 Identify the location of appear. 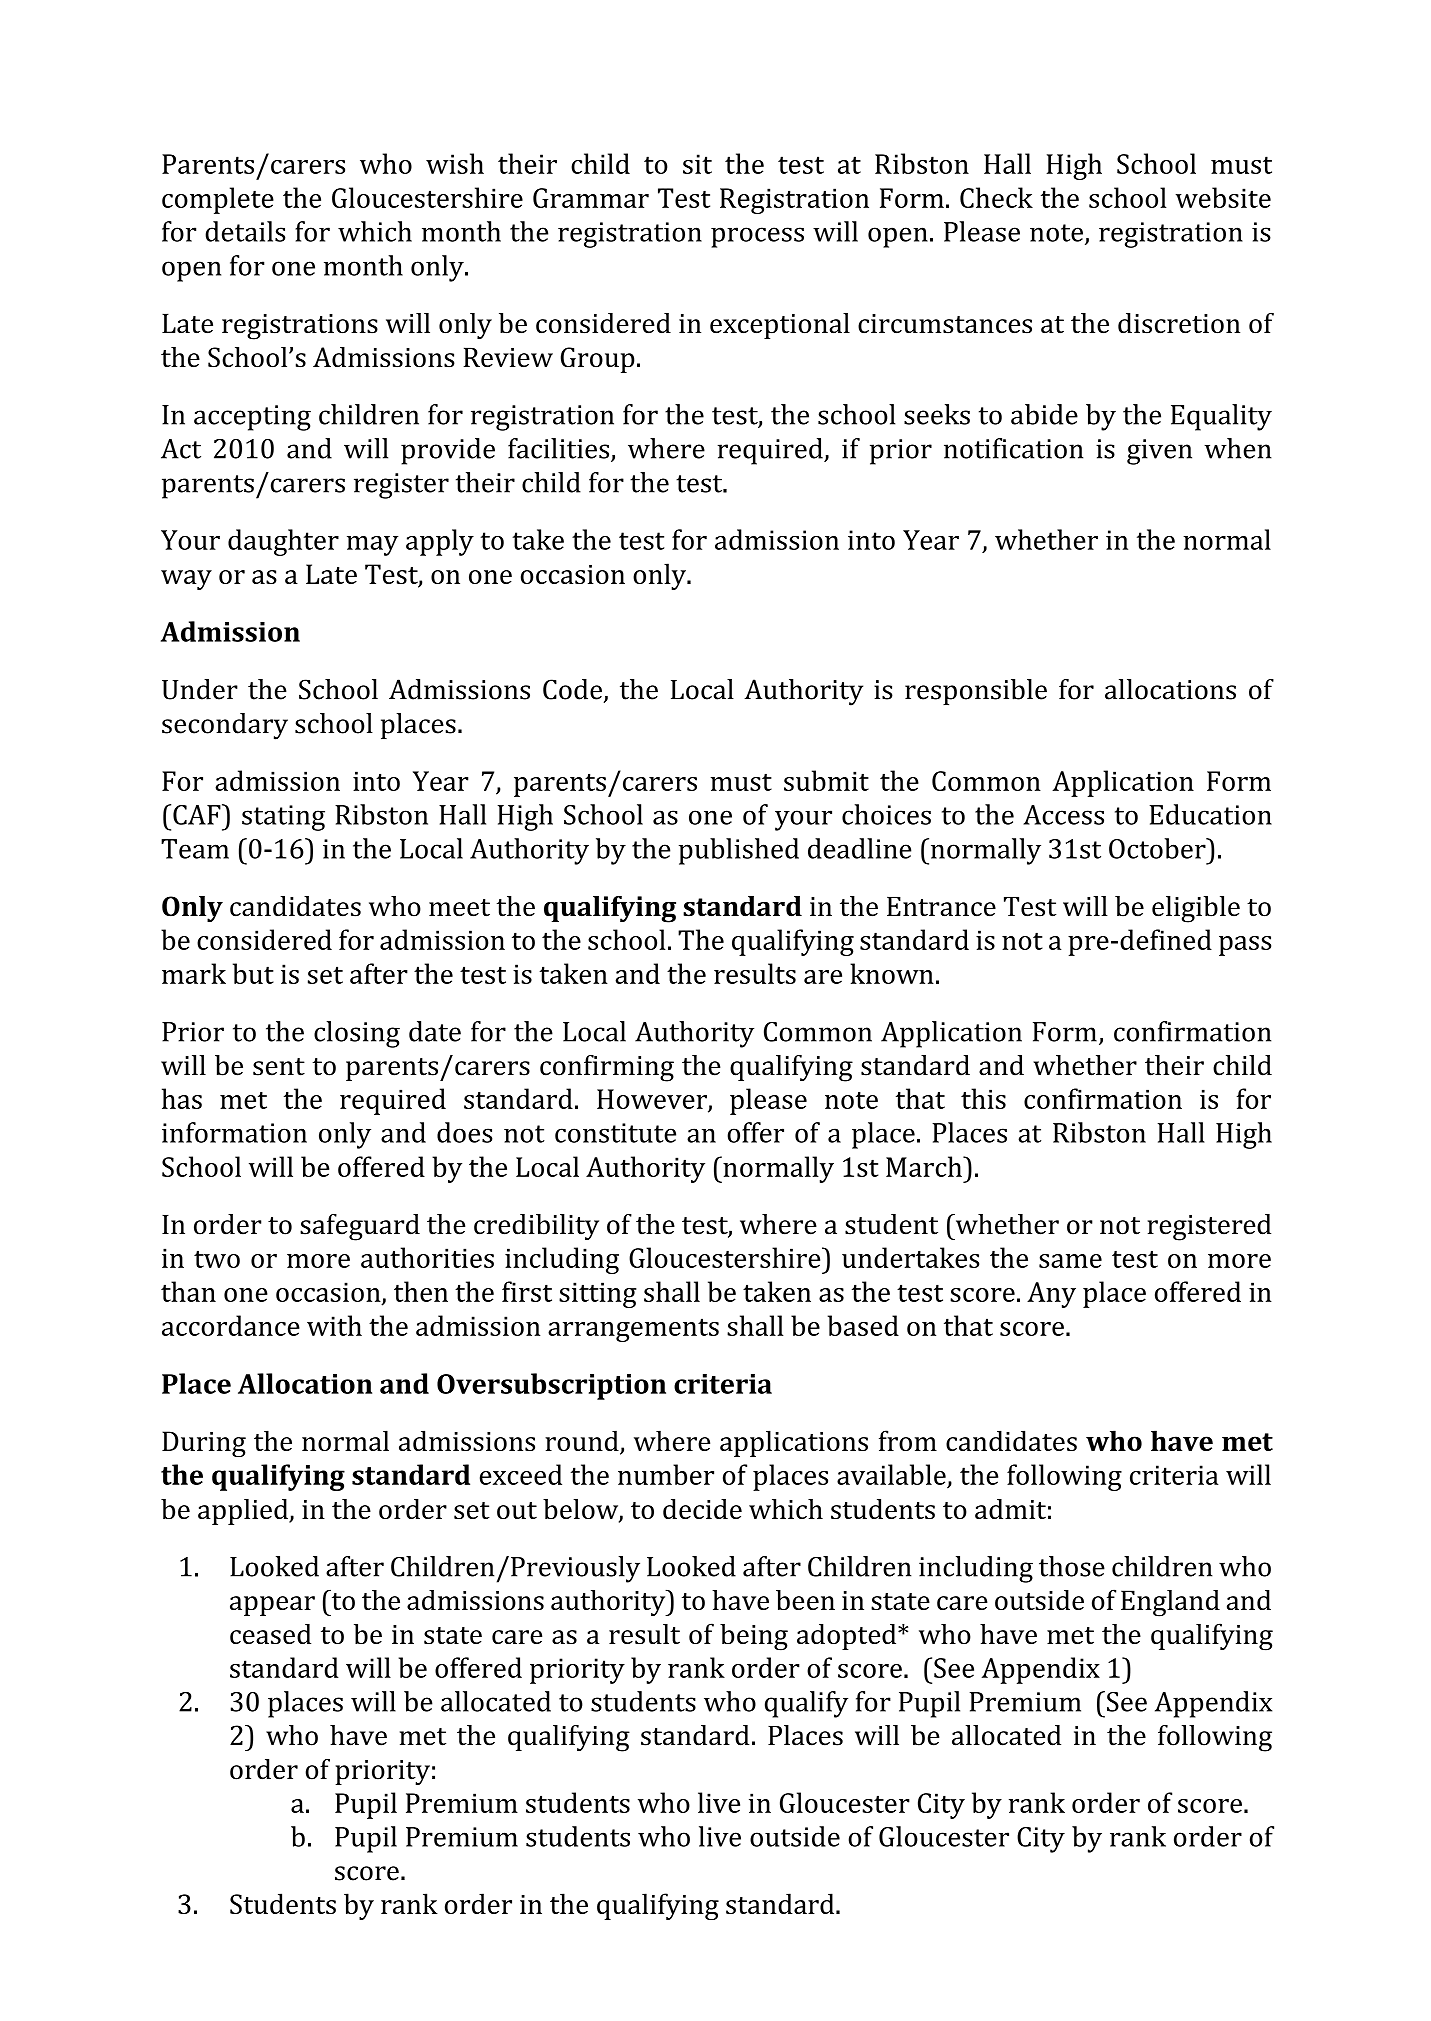
(272, 1606).
